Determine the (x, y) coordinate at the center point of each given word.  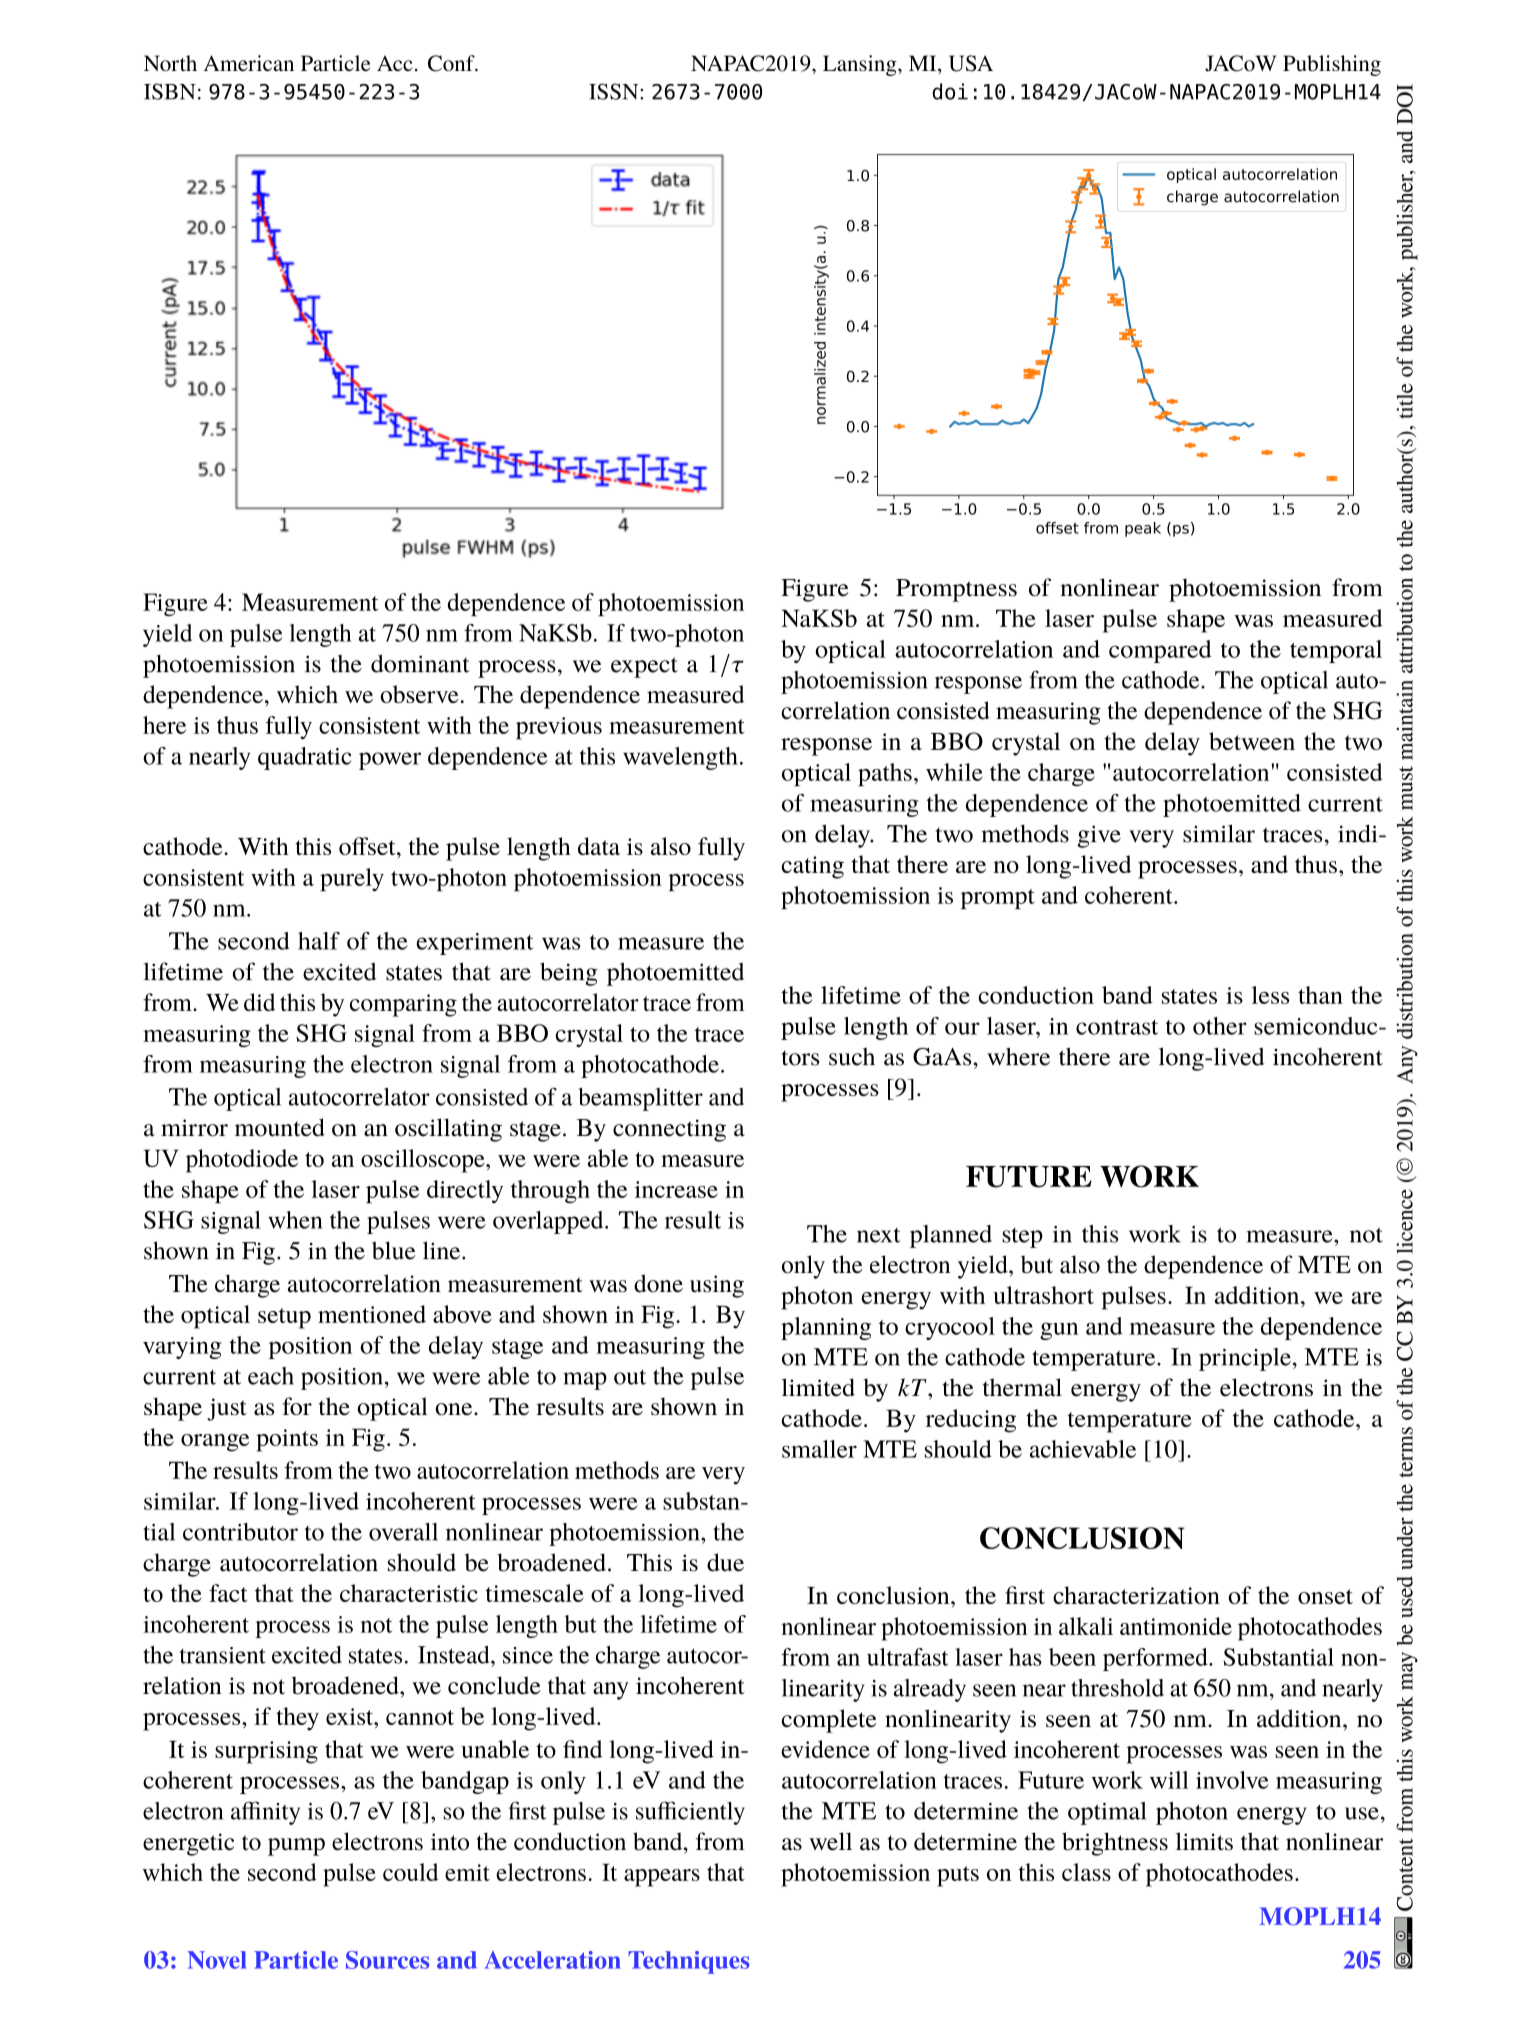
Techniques (688, 1962)
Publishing (1332, 65)
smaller (819, 1449)
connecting (669, 1130)
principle (1245, 1359)
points (287, 1440)
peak (1143, 529)
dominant (420, 663)
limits (1204, 1841)
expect (644, 667)
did (259, 1002)
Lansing (861, 65)
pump (296, 1847)
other (1220, 1026)
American (248, 63)
